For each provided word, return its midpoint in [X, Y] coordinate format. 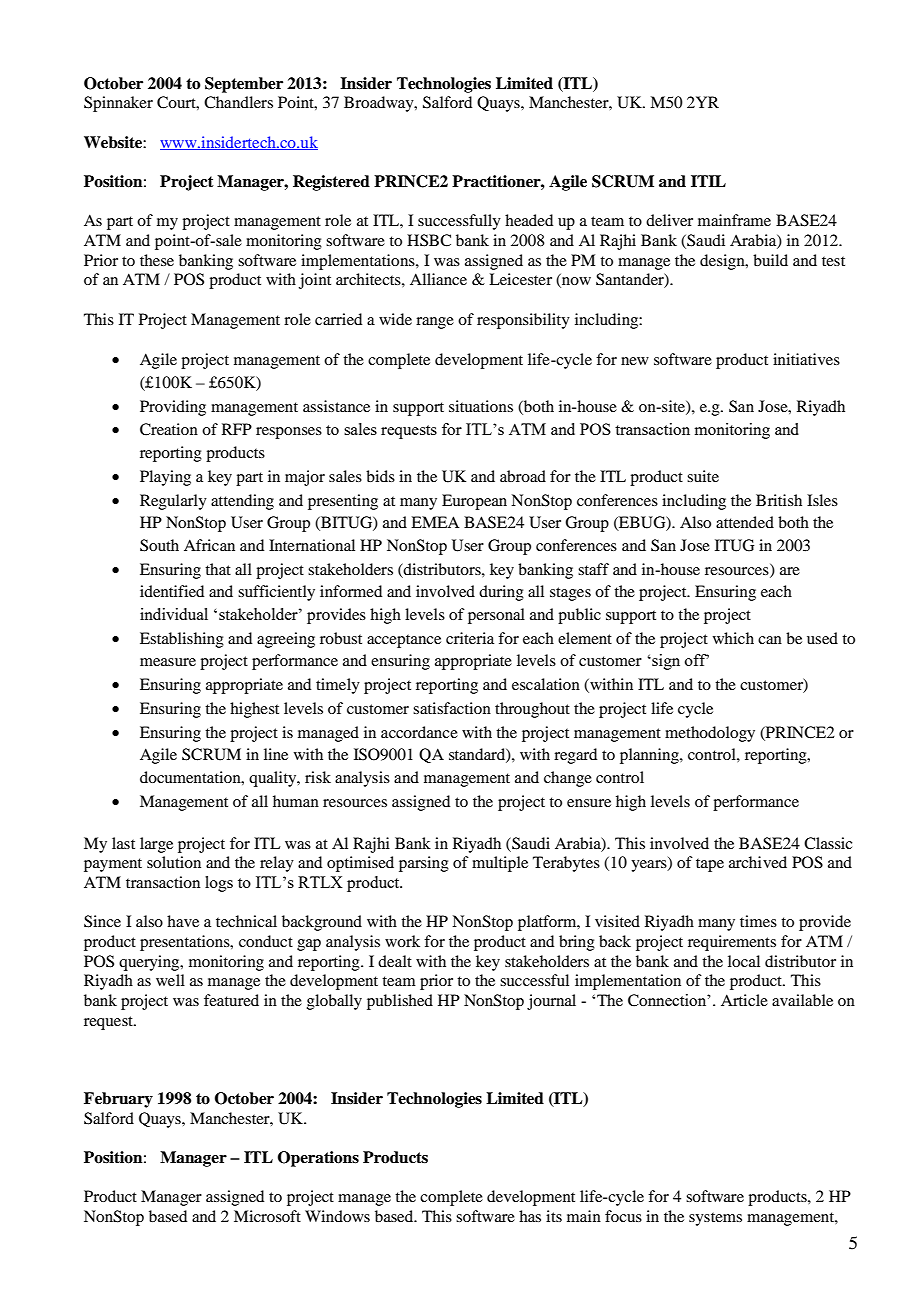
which [733, 638]
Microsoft [267, 1216]
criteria [470, 638]
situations [481, 406]
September [244, 85]
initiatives [806, 359]
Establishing [182, 640]
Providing [173, 408]
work [402, 941]
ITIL [708, 181]
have [183, 921]
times [758, 921]
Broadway [380, 104]
